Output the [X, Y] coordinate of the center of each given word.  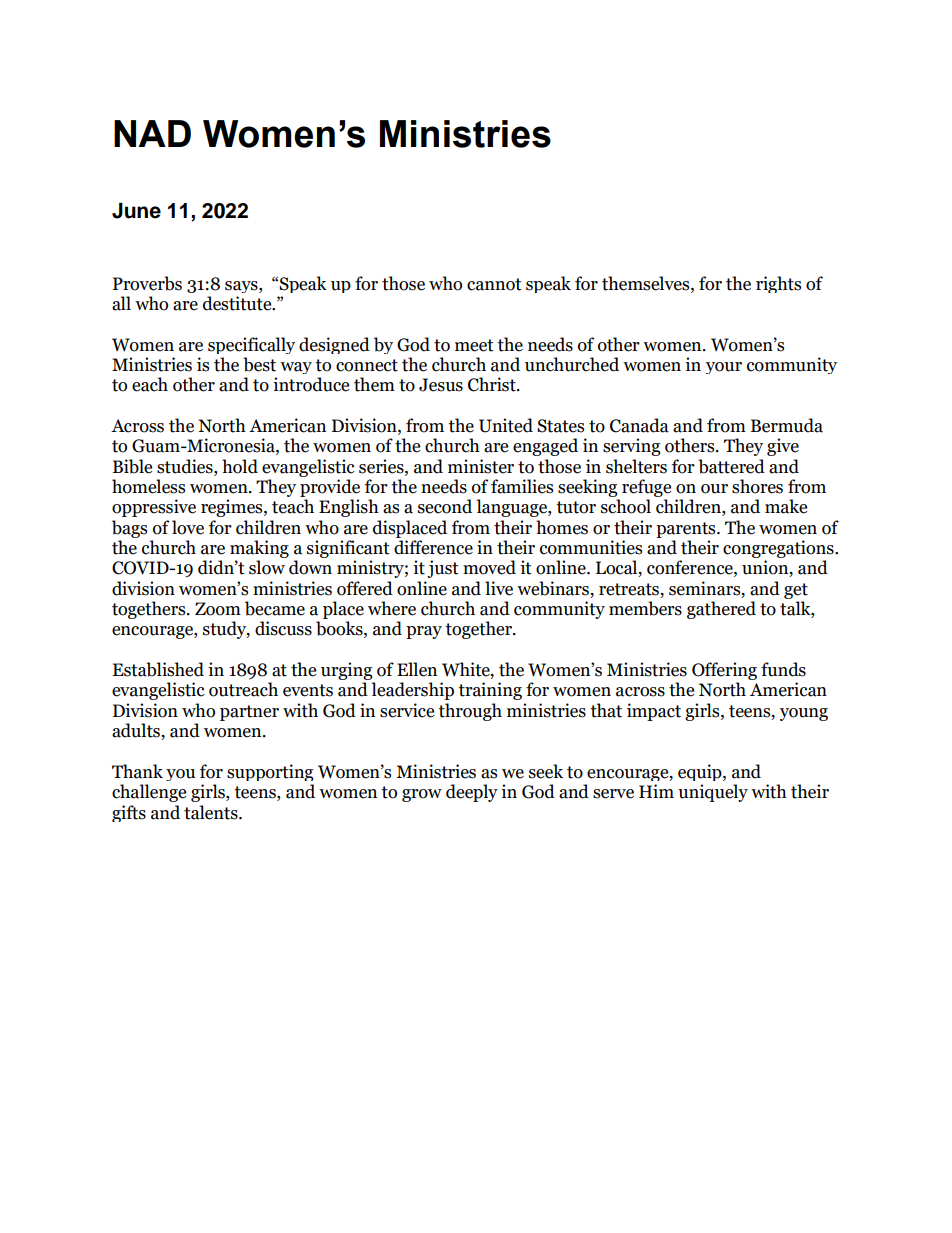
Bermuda [787, 425]
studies [186, 466]
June [136, 211]
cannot [494, 284]
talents [212, 812]
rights [778, 284]
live [499, 588]
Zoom [218, 609]
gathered [721, 610]
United [506, 425]
